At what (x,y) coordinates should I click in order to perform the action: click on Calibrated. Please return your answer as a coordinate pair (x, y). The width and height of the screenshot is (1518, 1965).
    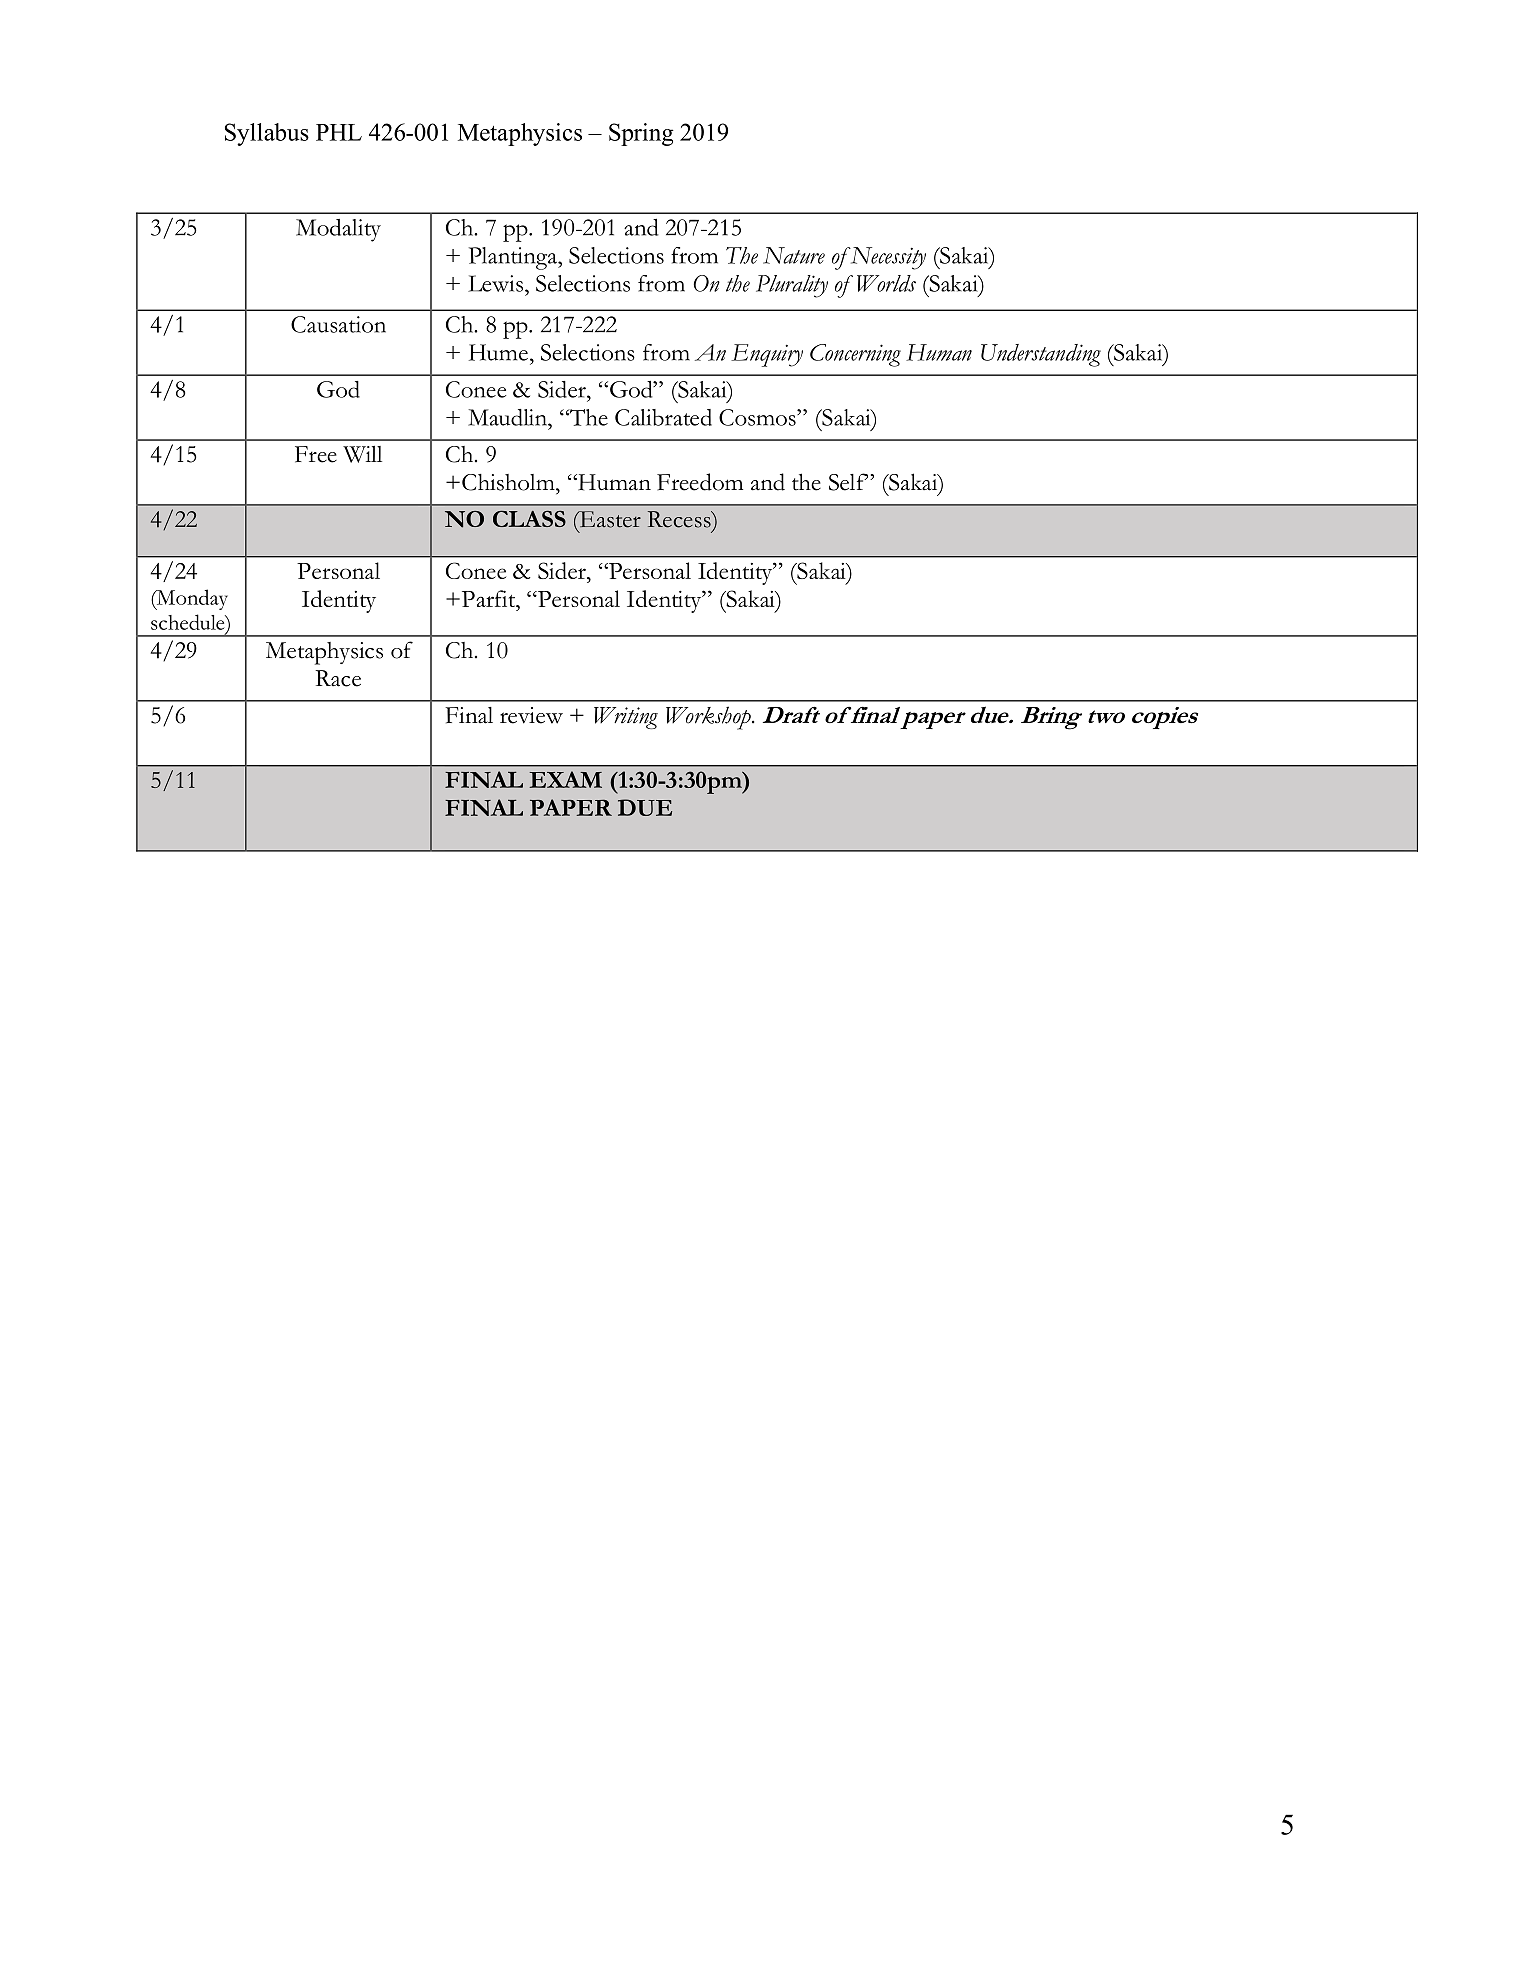
    Looking at the image, I should click on (663, 417).
